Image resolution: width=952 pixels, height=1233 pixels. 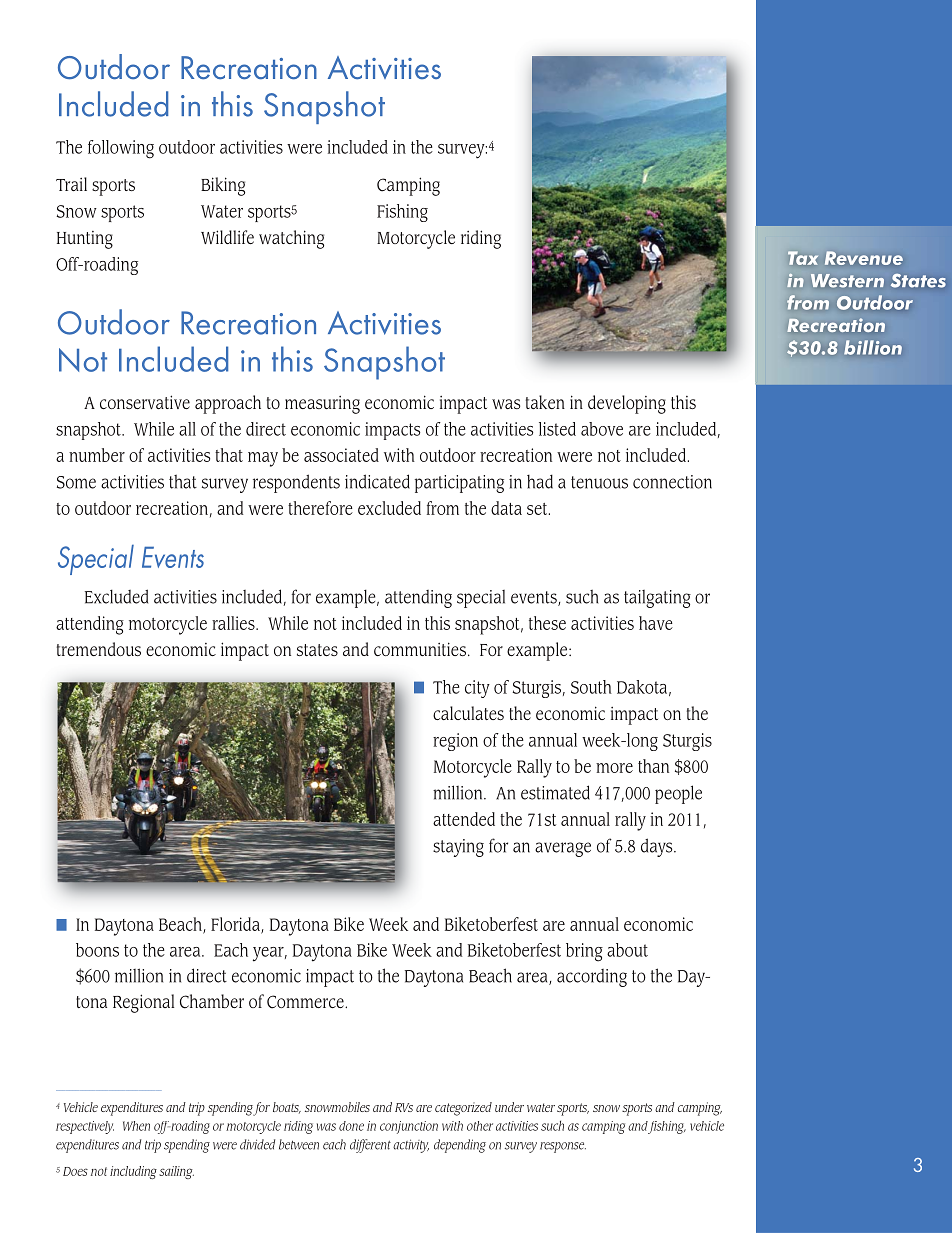 I want to click on Tax, so click(x=803, y=258).
